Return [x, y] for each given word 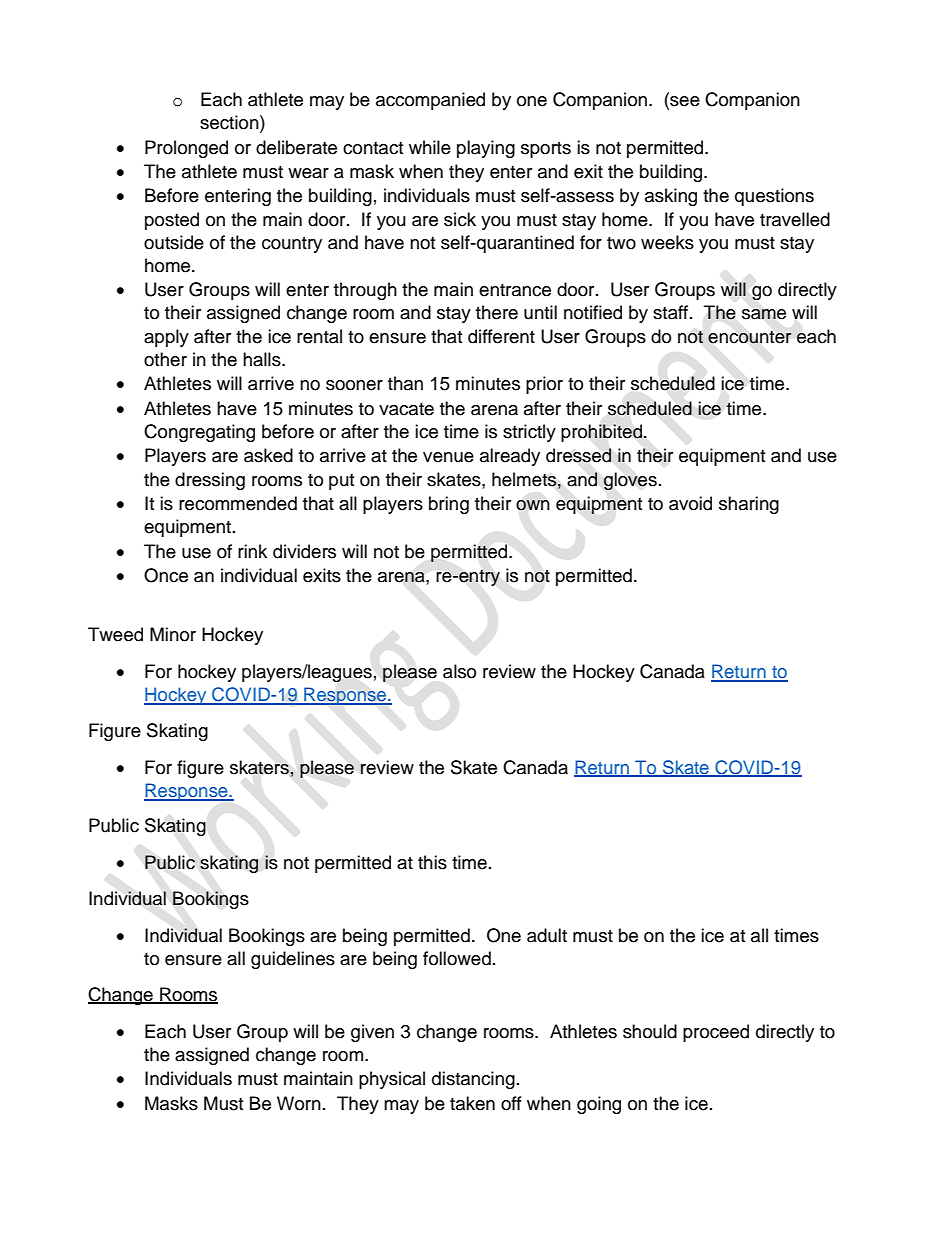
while [430, 147]
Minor [173, 634]
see [684, 100]
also [459, 671]
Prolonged [186, 149]
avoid [690, 503]
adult [547, 935]
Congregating [199, 433]
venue [448, 457]
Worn [299, 1103]
